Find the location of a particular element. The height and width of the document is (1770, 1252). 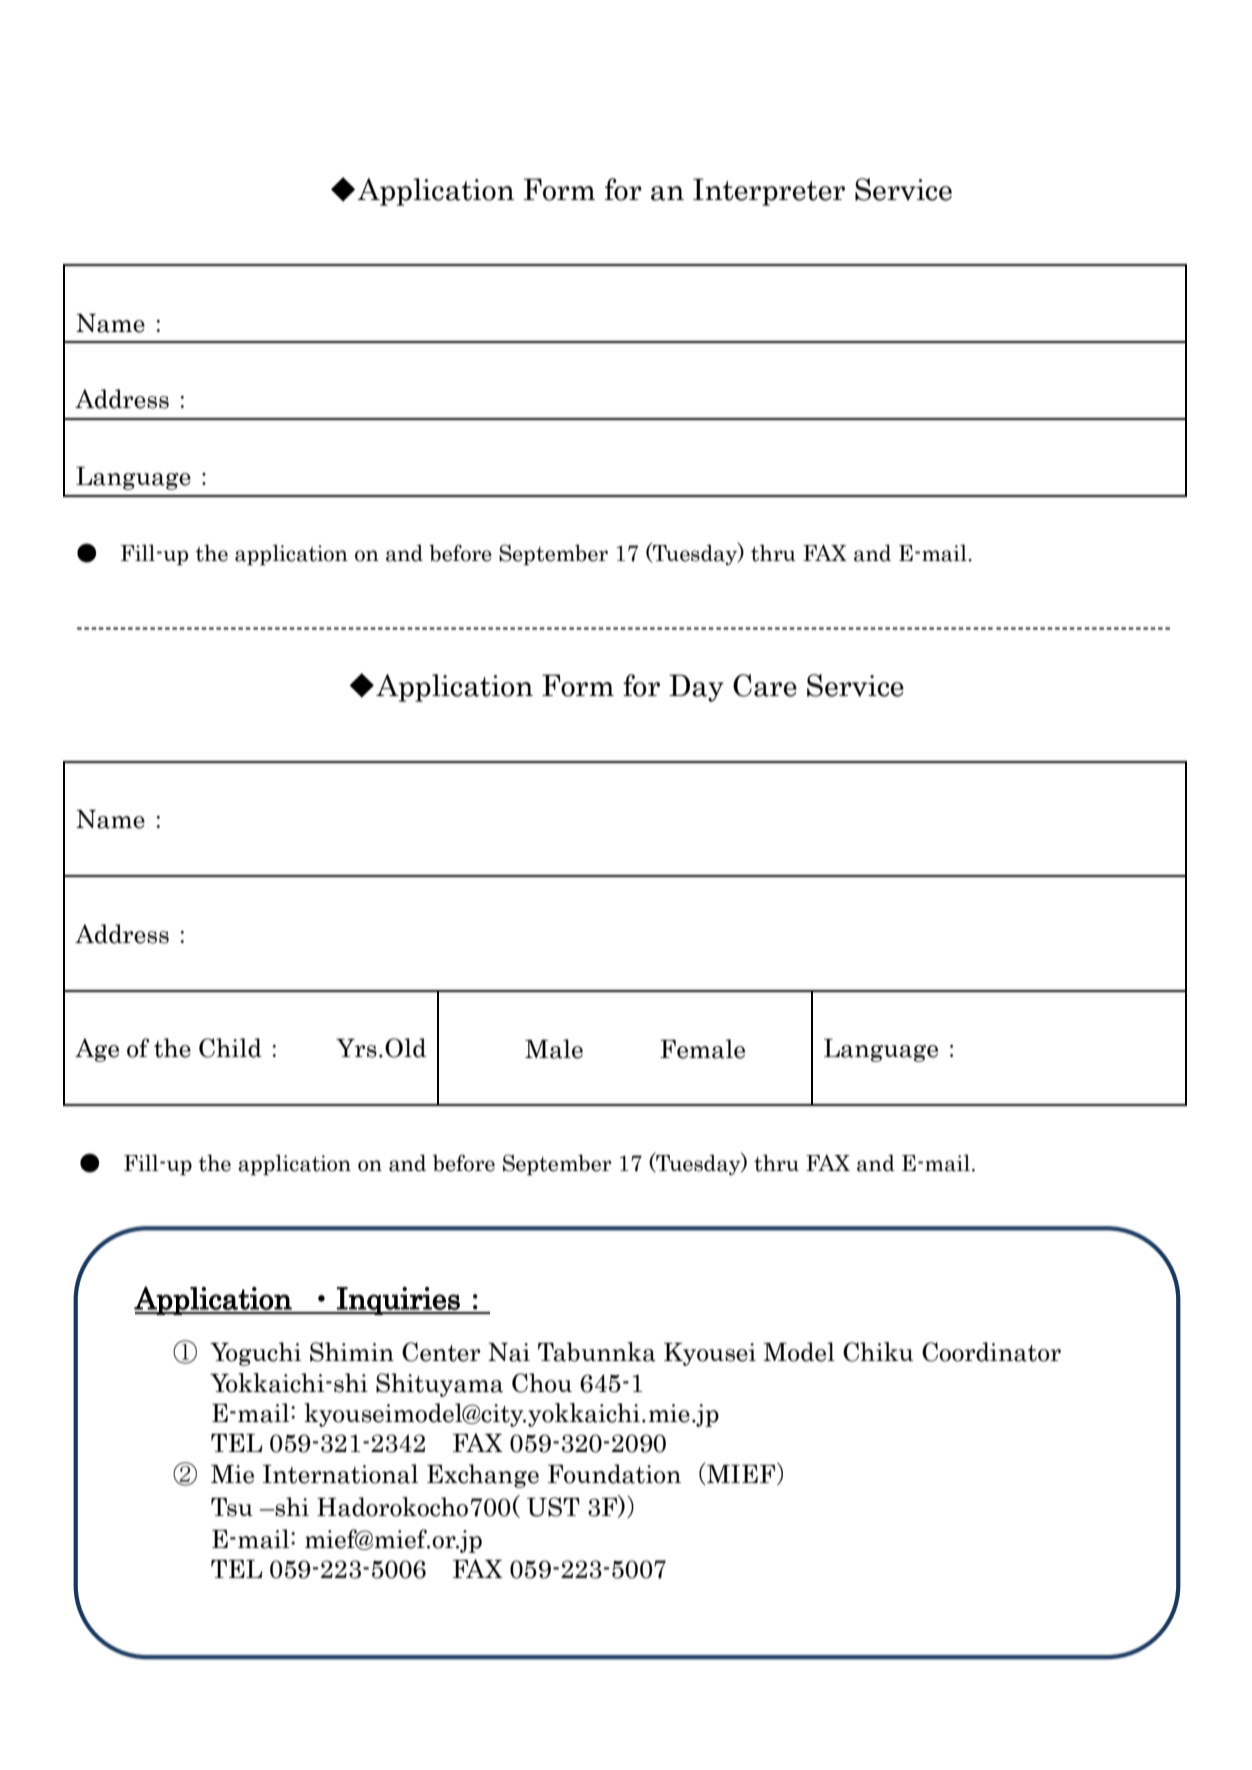

Center is located at coordinates (441, 1352).
